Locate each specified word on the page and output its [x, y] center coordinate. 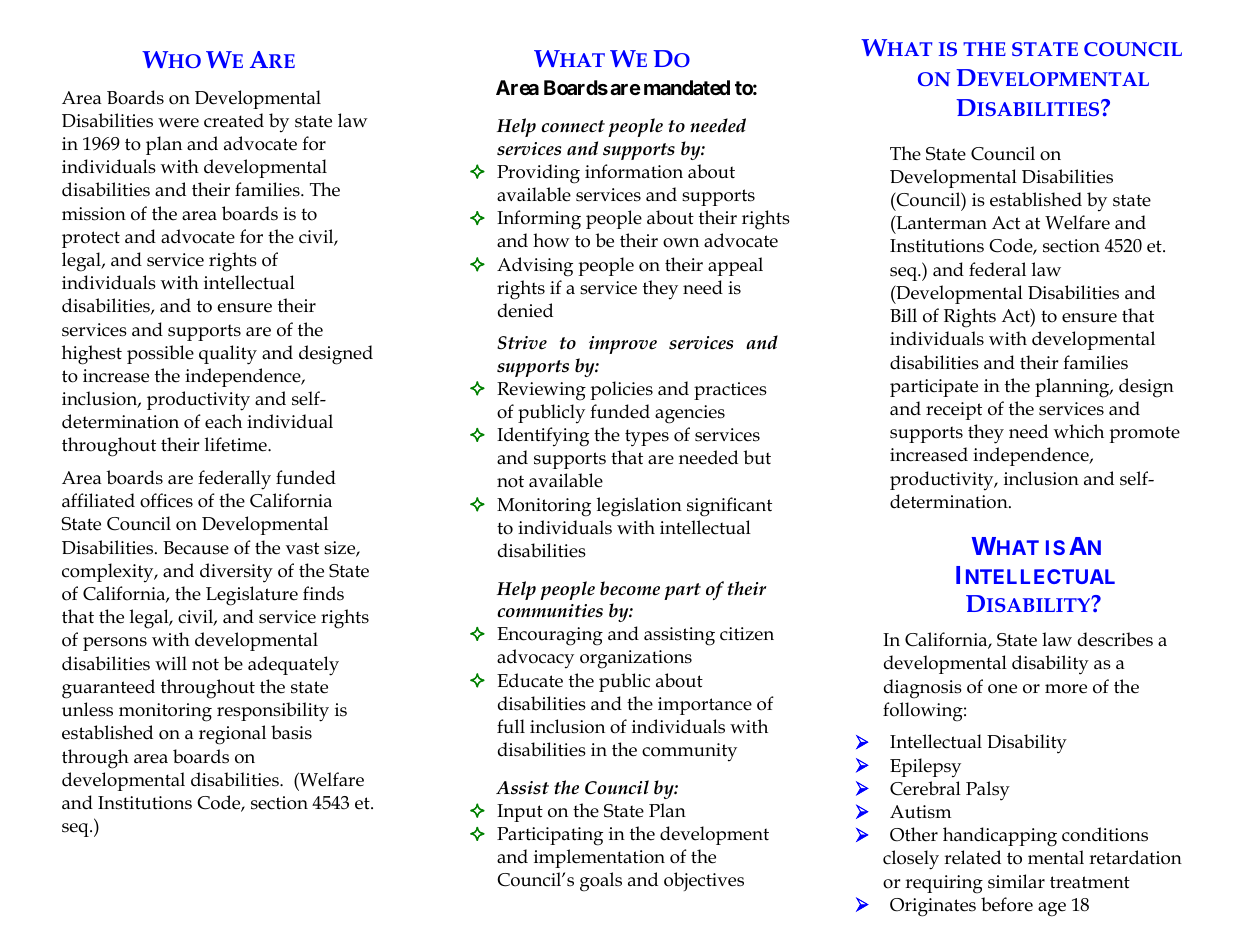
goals [601, 882]
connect [573, 126]
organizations [636, 659]
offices [166, 500]
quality [228, 355]
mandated [687, 87]
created [234, 120]
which [1079, 431]
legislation [639, 507]
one [1002, 689]
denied [525, 310]
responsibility [273, 712]
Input [520, 813]
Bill [903, 315]
